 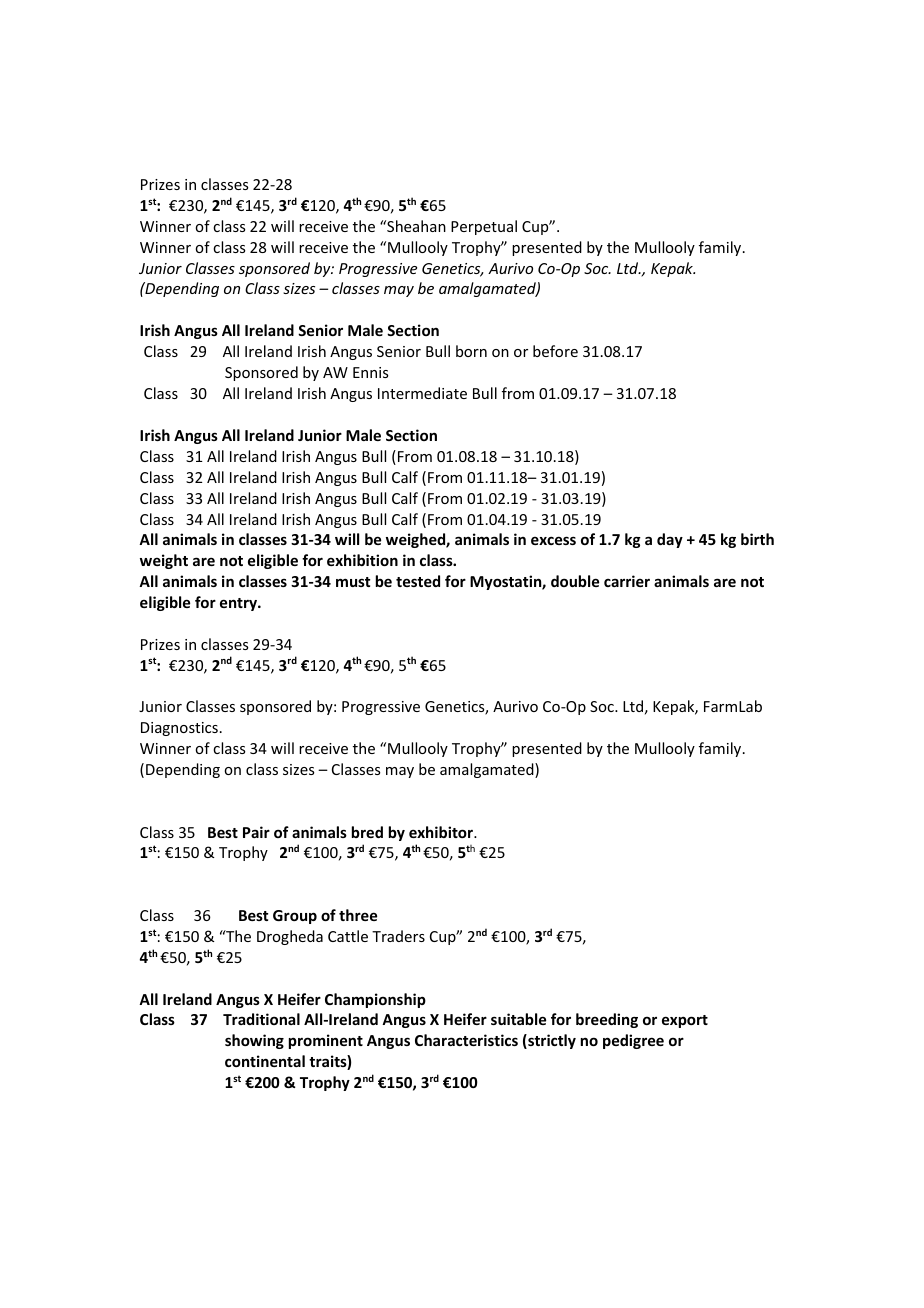 What do you see at coordinates (418, 581) in the page?
I see `tested` at bounding box center [418, 581].
